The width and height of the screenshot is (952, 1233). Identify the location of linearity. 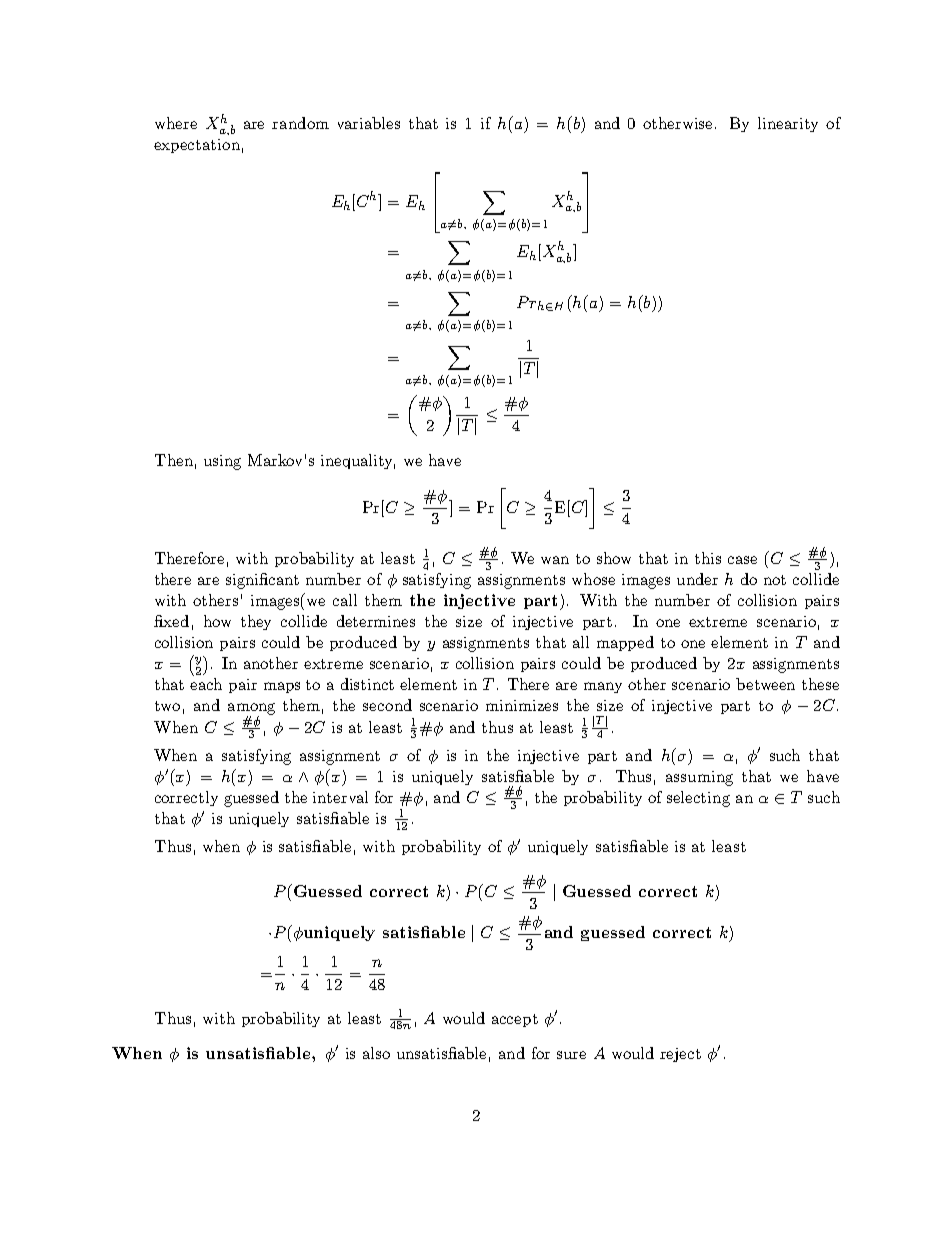
(788, 124).
